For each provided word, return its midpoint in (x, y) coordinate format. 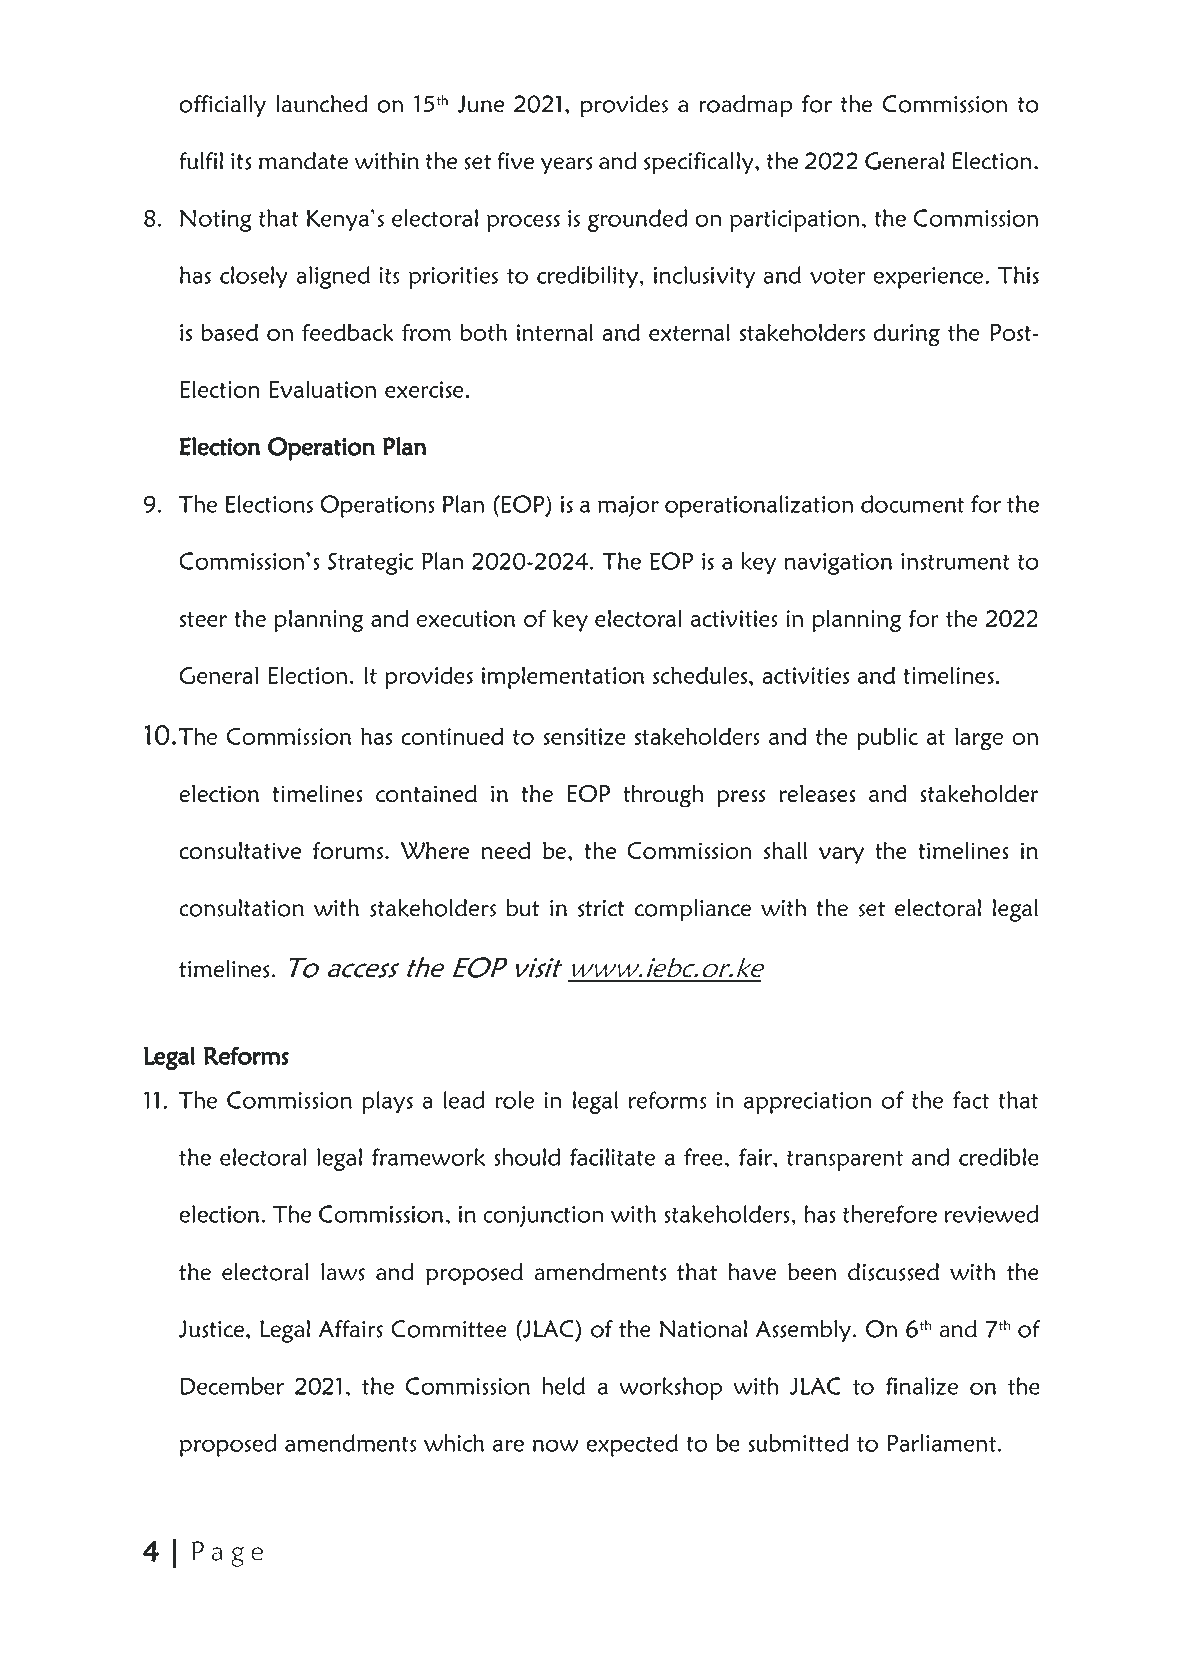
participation (794, 221)
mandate (303, 161)
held (564, 1386)
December (232, 1386)
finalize (922, 1386)
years (566, 165)
